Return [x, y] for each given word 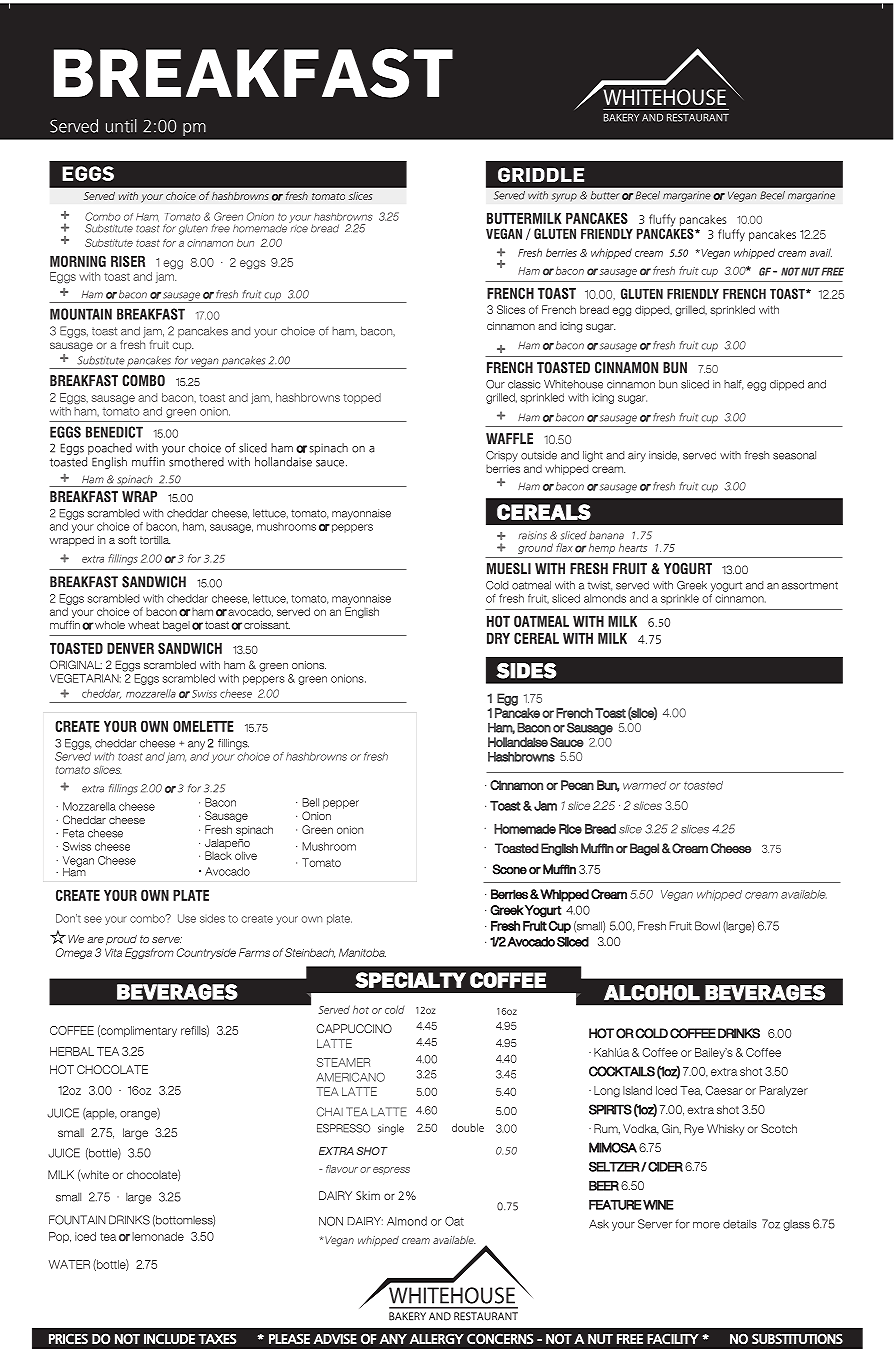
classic [524, 384]
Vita [113, 952]
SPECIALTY [410, 980]
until [121, 126]
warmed [644, 785]
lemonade [158, 1236]
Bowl [707, 926]
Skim [368, 1195]
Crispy [502, 456]
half [733, 385]
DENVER [130, 648]
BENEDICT [114, 432]
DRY [498, 638]
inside [664, 456]
